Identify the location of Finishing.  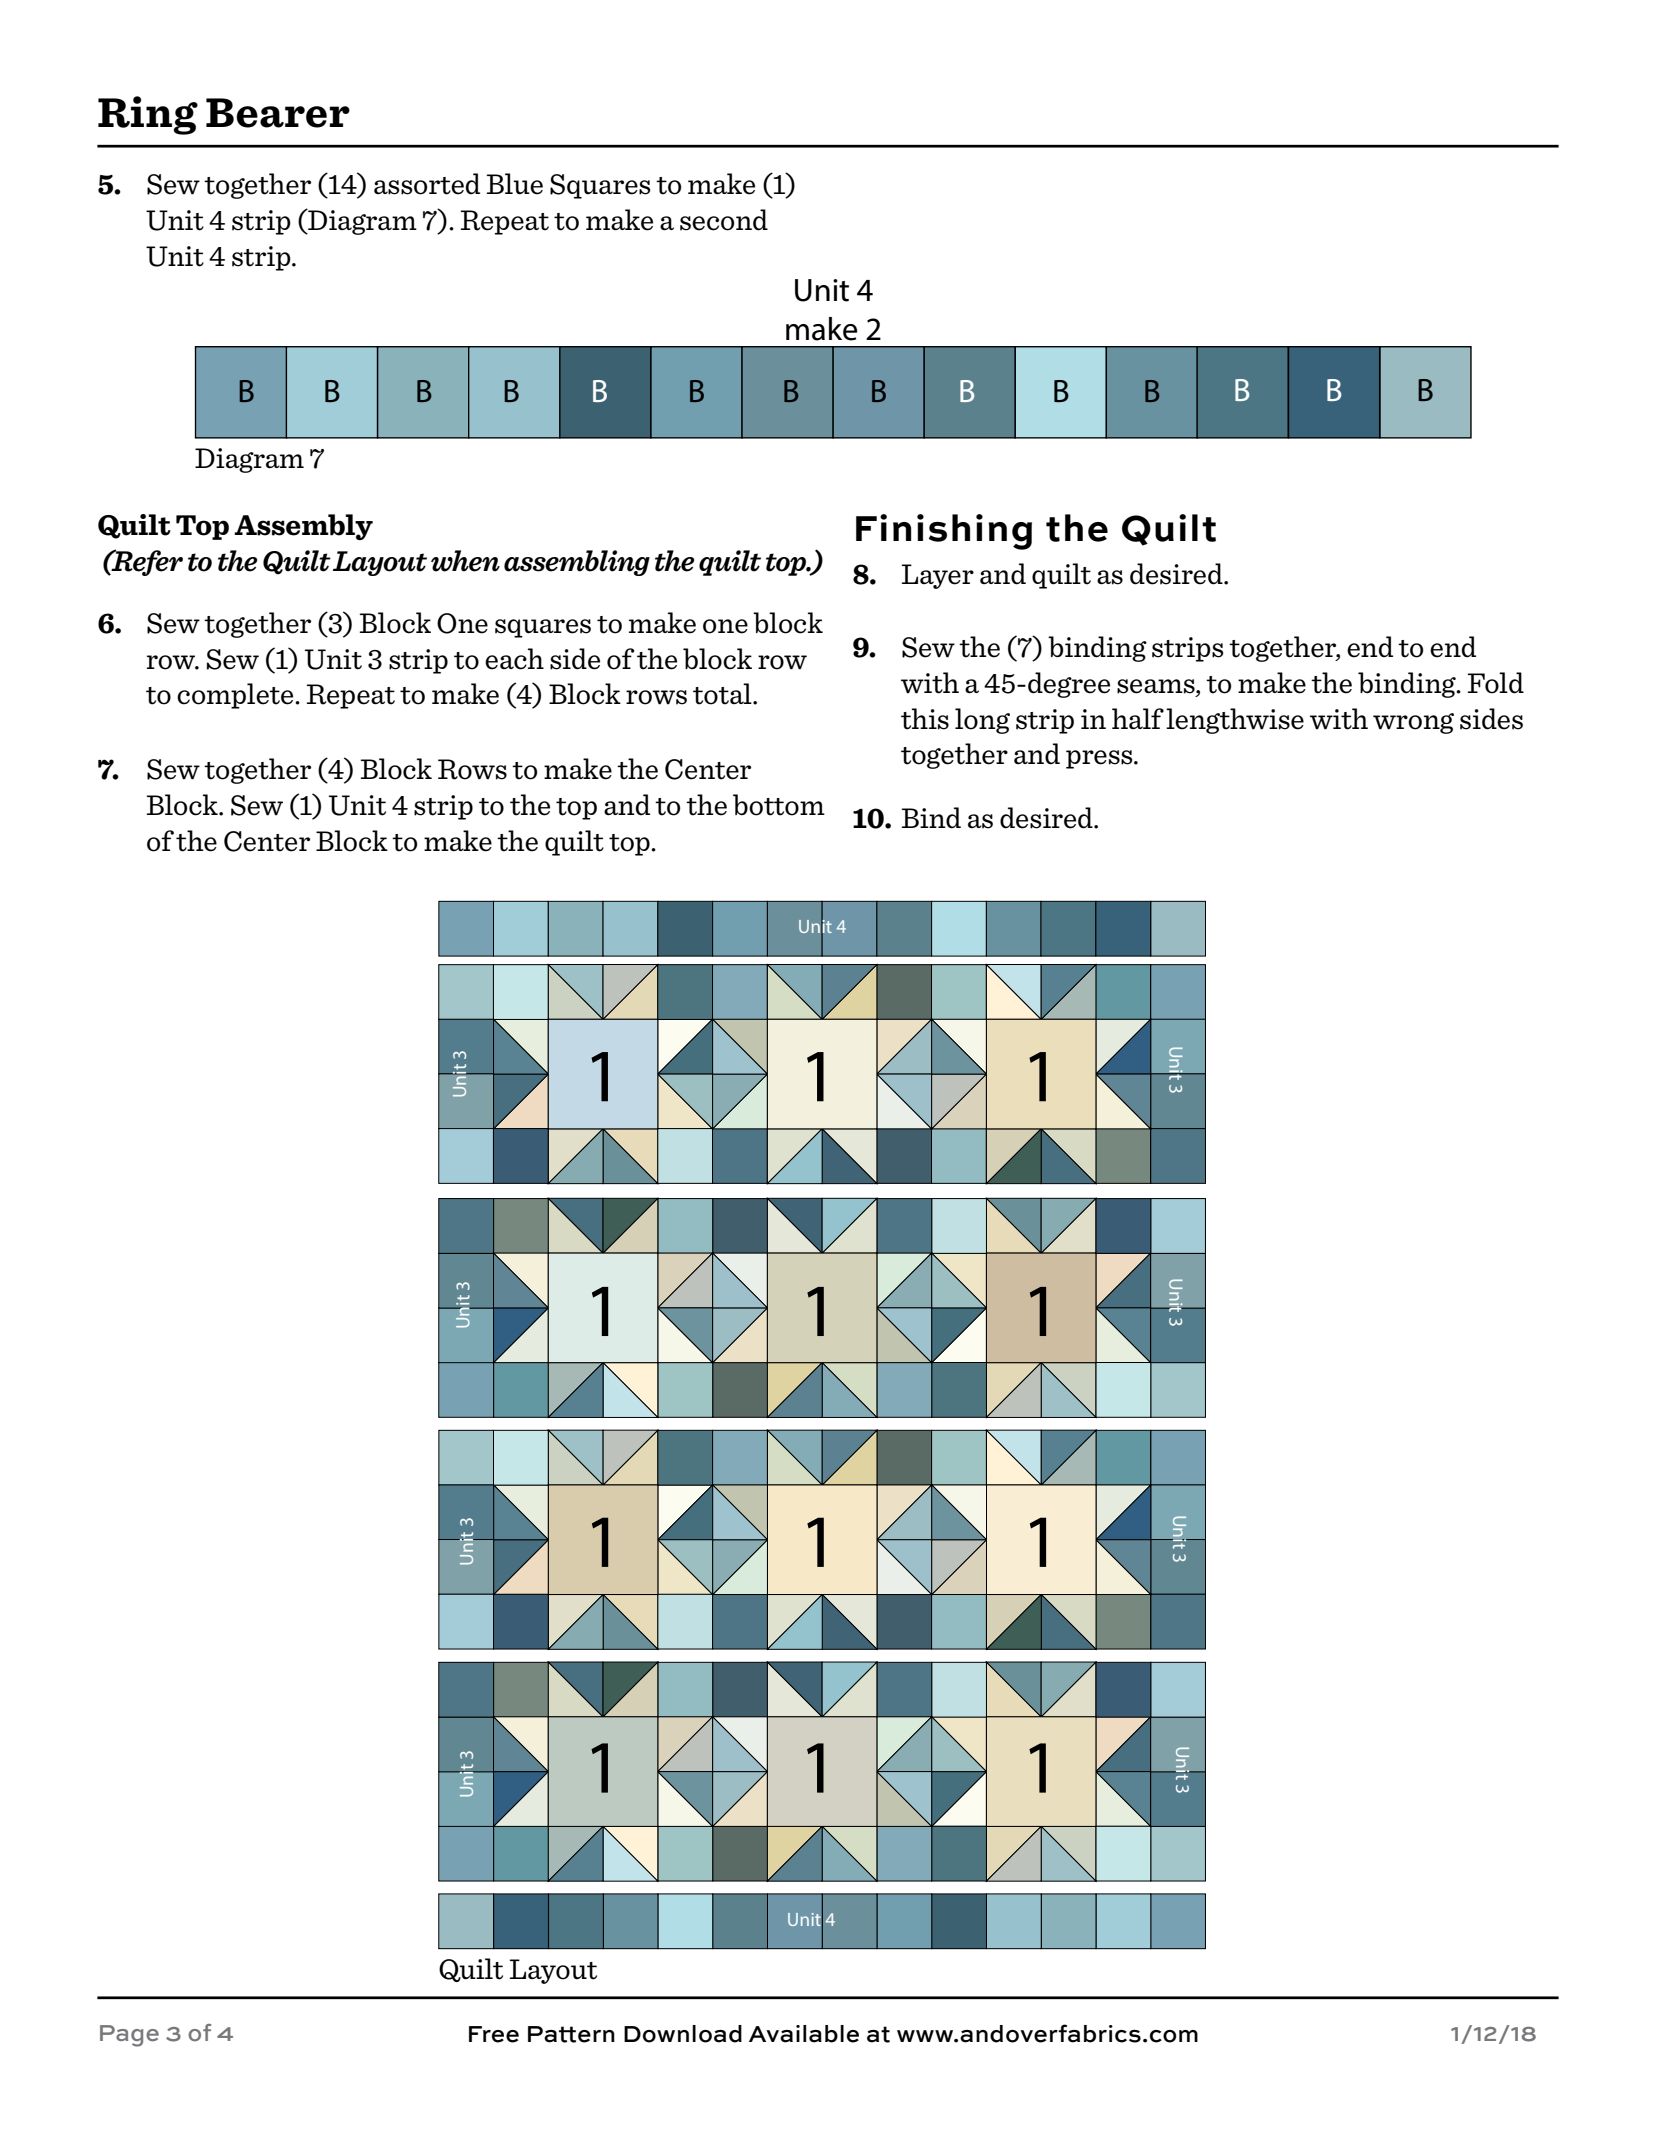
(944, 532).
